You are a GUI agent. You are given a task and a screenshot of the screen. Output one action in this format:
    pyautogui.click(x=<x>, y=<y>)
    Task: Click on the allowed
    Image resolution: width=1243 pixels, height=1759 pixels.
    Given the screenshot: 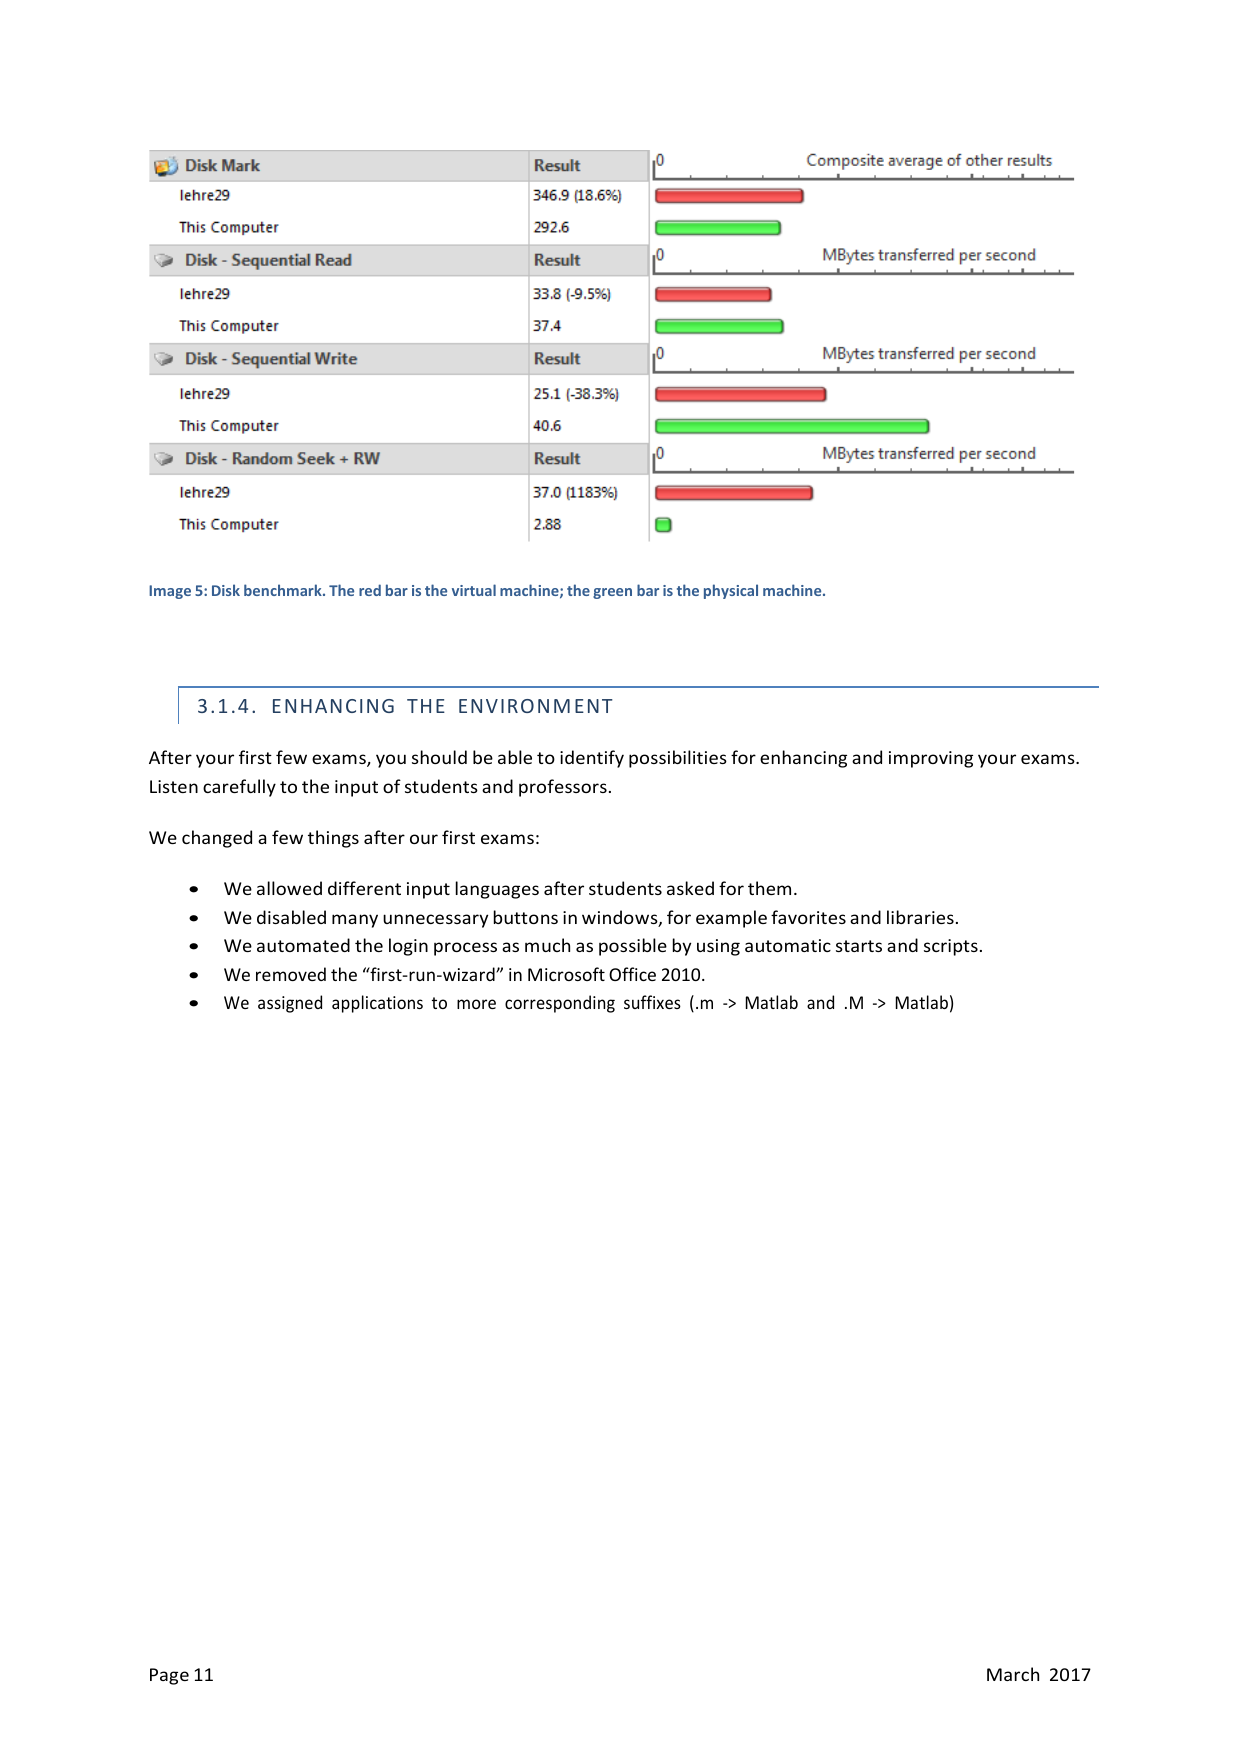 What is the action you would take?
    pyautogui.click(x=289, y=888)
